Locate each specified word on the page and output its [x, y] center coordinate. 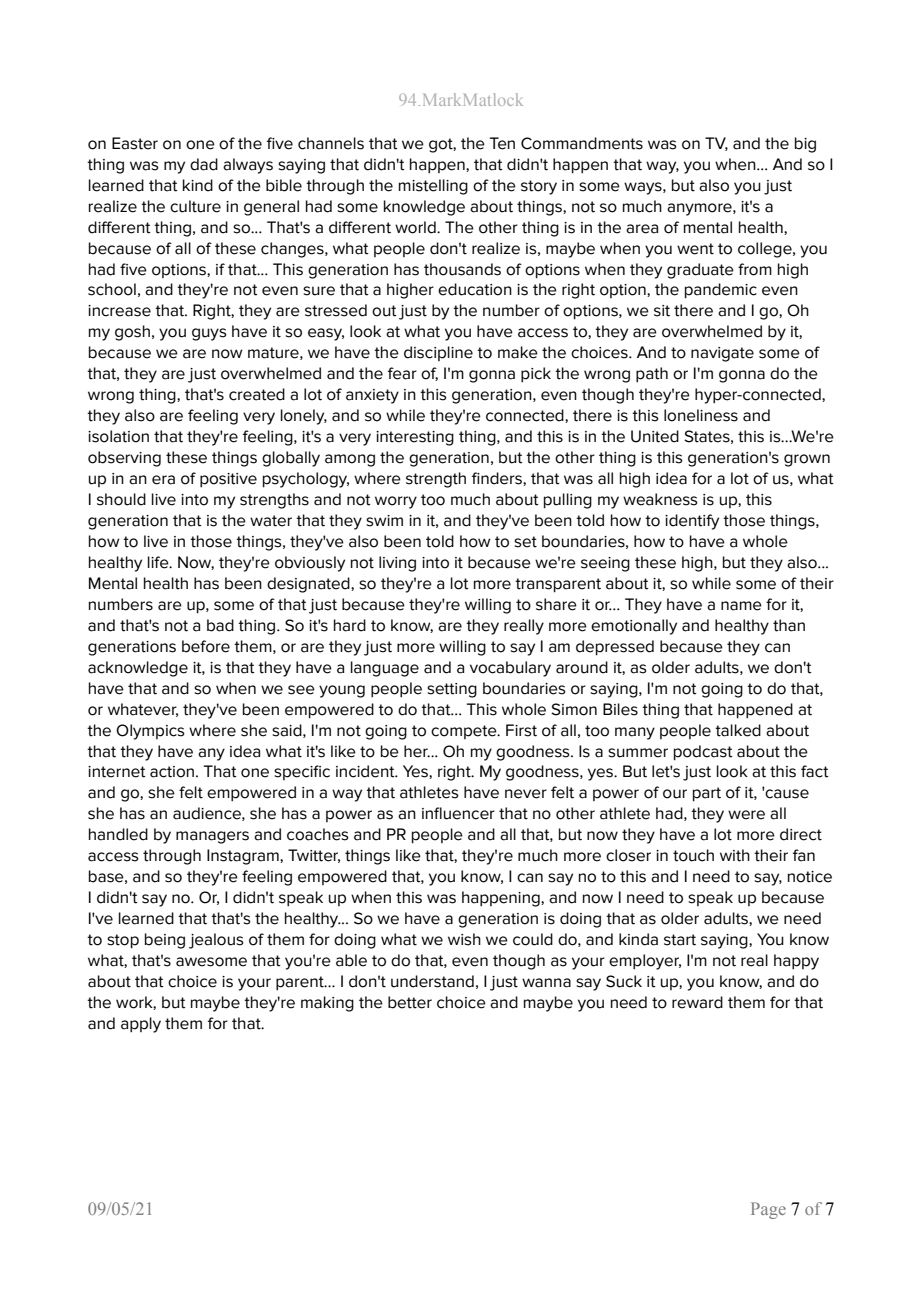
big [805, 145]
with [735, 855]
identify [692, 522]
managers [212, 837]
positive [228, 480]
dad [204, 164]
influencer [458, 813]
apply [141, 1025]
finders [498, 479]
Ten [502, 143]
